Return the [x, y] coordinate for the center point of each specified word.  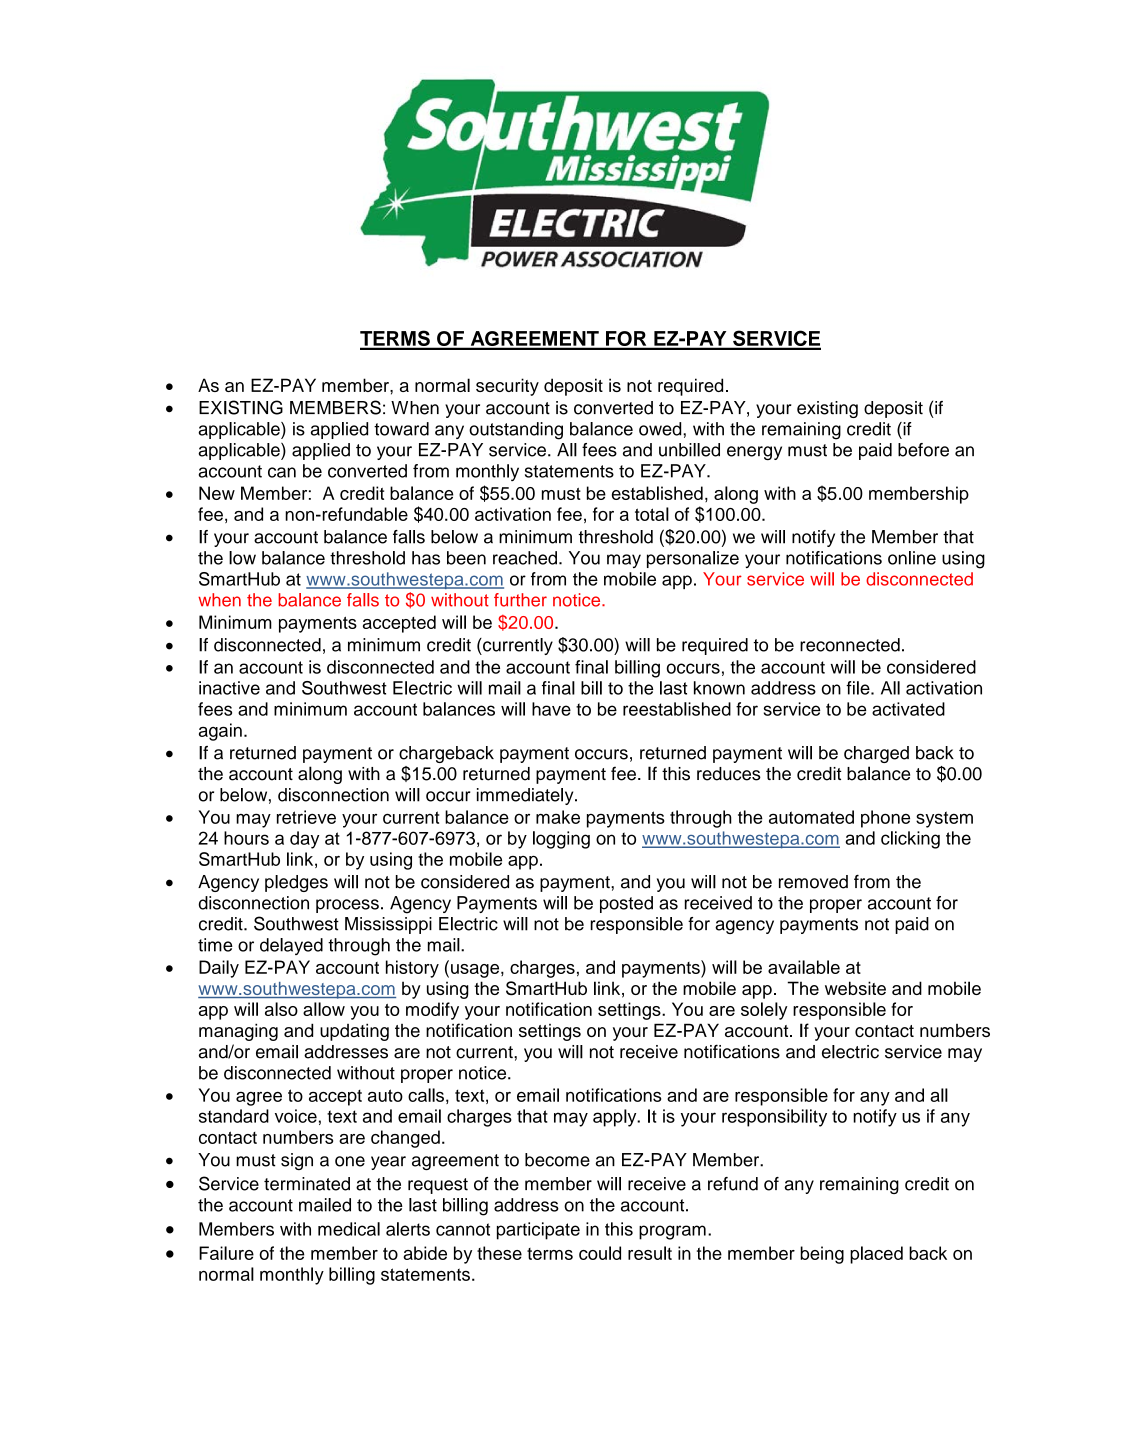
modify [432, 1011]
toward [401, 429]
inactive [229, 688]
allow [324, 1009]
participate [538, 1231]
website [855, 988]
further [520, 600]
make [558, 817]
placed [876, 1255]
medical [349, 1229]
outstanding [516, 431]
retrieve [306, 817]
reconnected [850, 645]
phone [885, 819]
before [923, 450]
